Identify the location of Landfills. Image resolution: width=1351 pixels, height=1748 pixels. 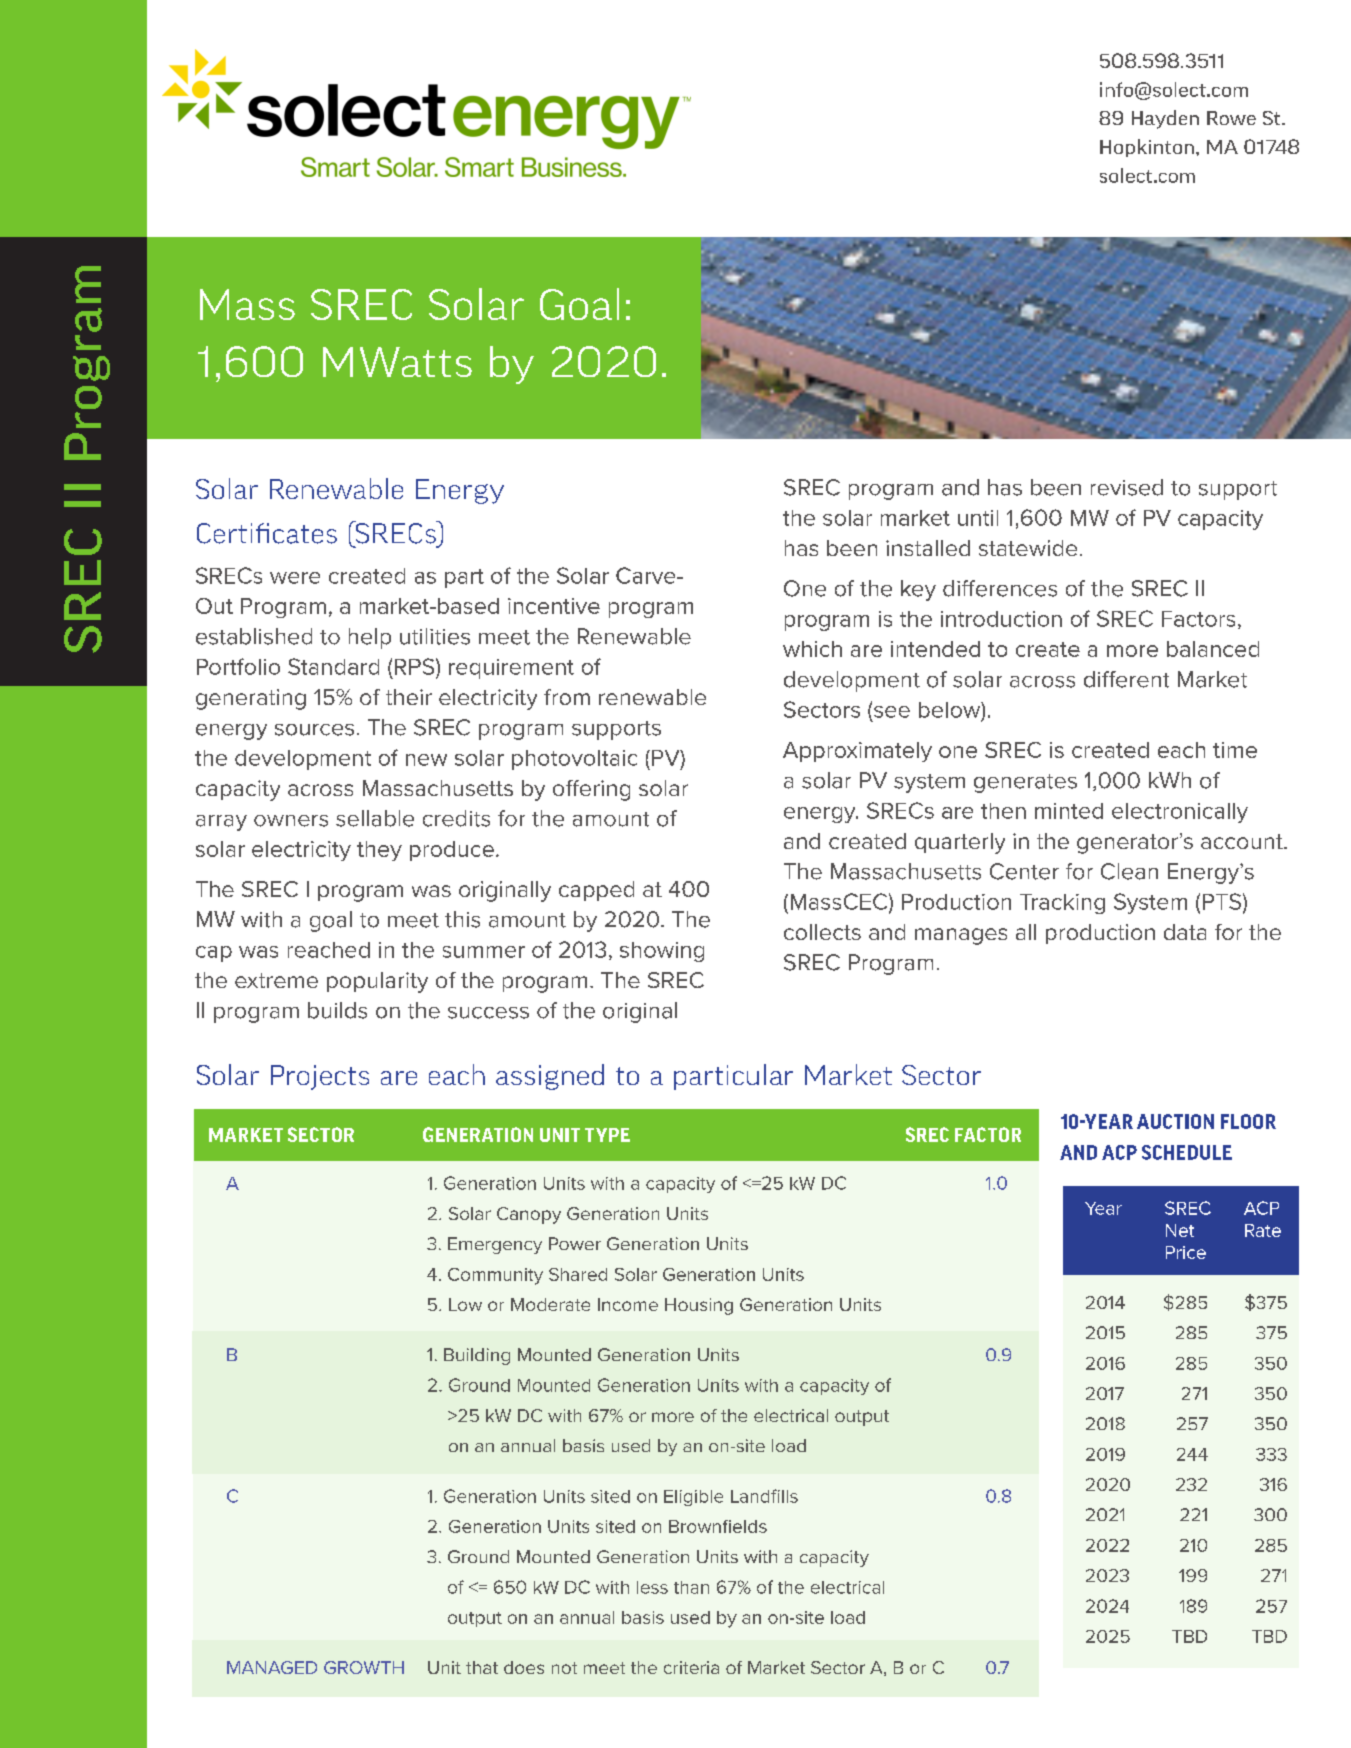
(764, 1496).
